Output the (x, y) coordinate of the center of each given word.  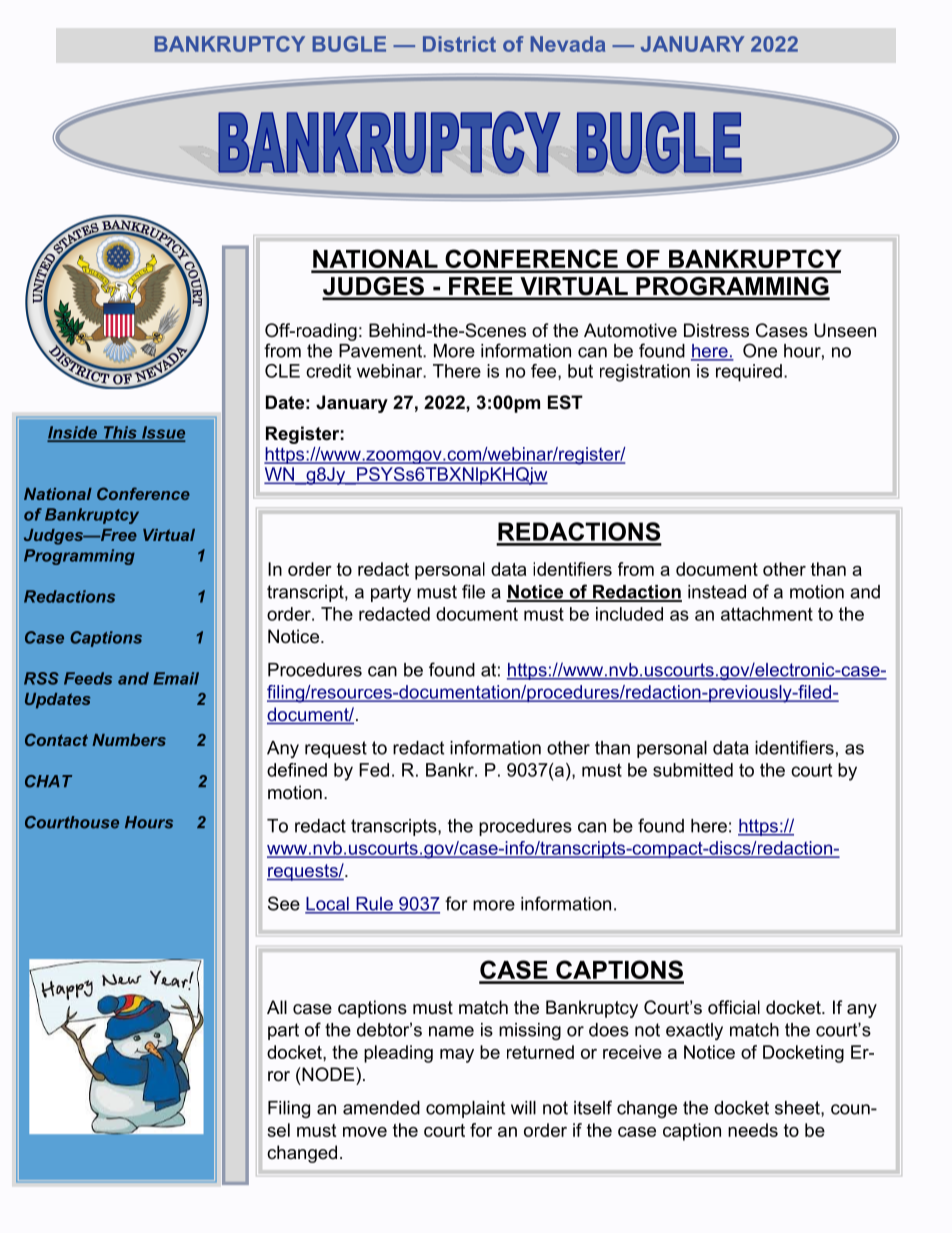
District (459, 44)
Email (176, 678)
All (277, 1007)
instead (717, 592)
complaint (465, 1109)
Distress (716, 330)
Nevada (568, 44)
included (629, 614)
